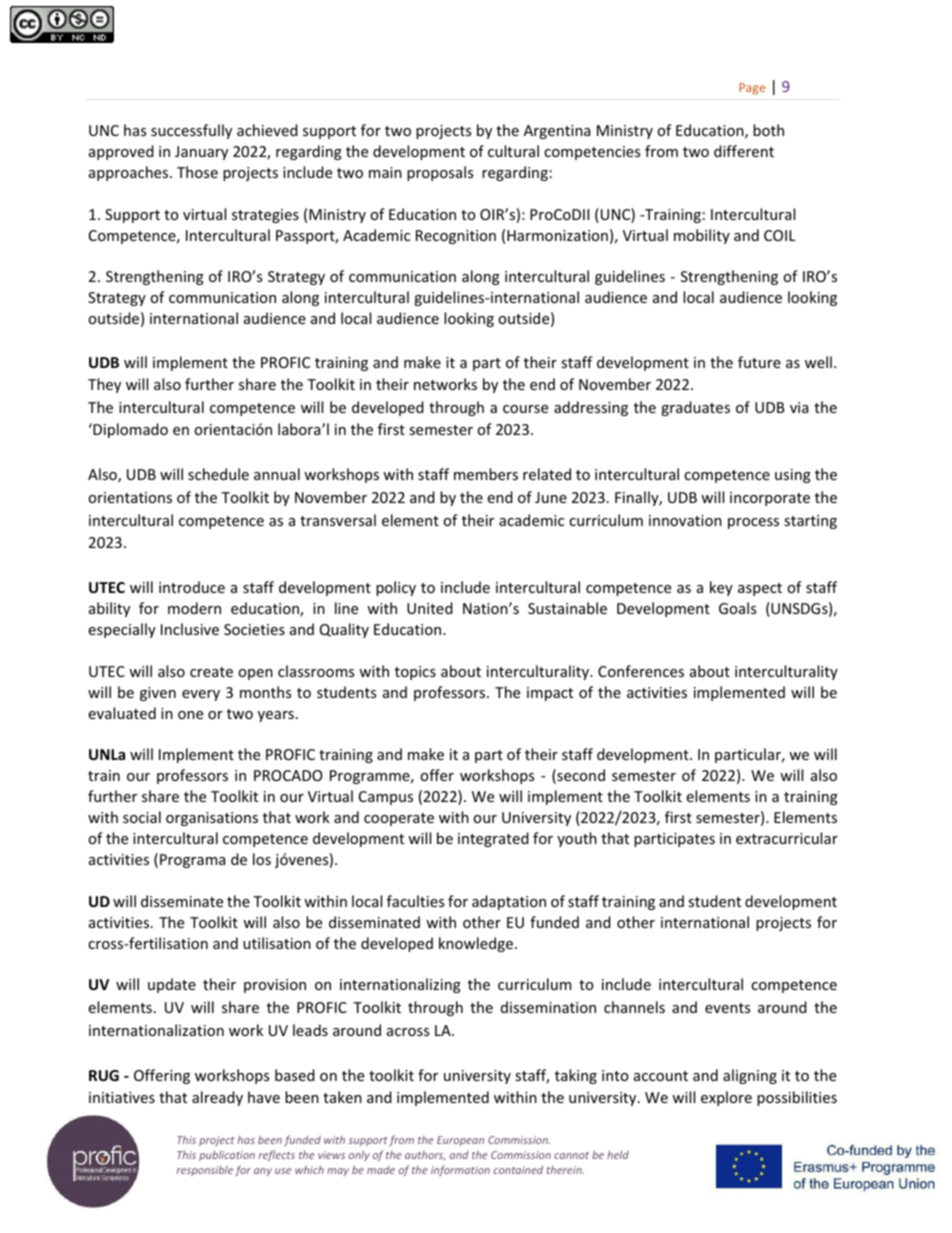  What do you see at coordinates (191, 131) in the image?
I see `successfully` at bounding box center [191, 131].
